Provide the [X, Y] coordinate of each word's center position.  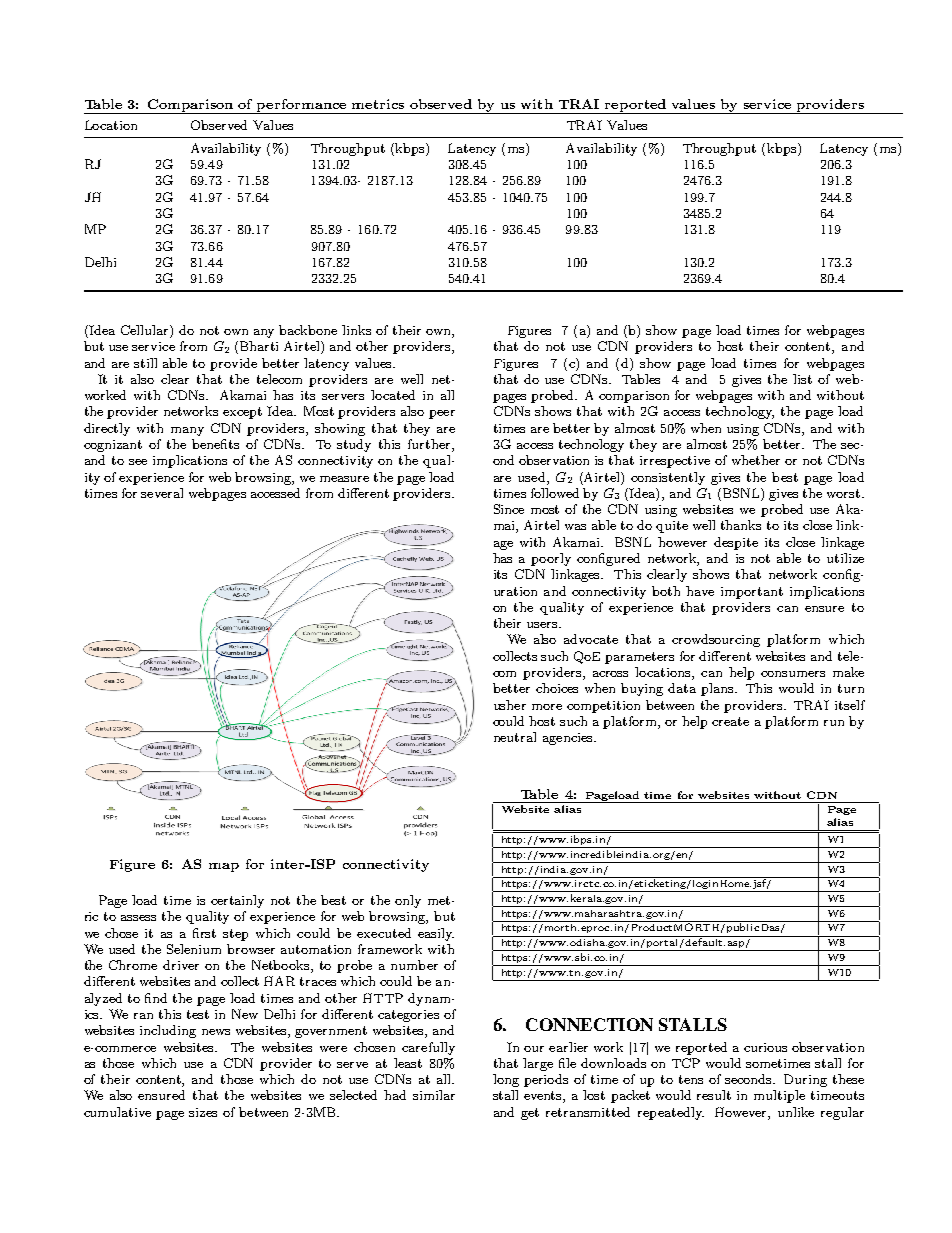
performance [302, 106]
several [162, 493]
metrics [378, 104]
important [752, 593]
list [802, 379]
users [543, 625]
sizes [203, 1112]
